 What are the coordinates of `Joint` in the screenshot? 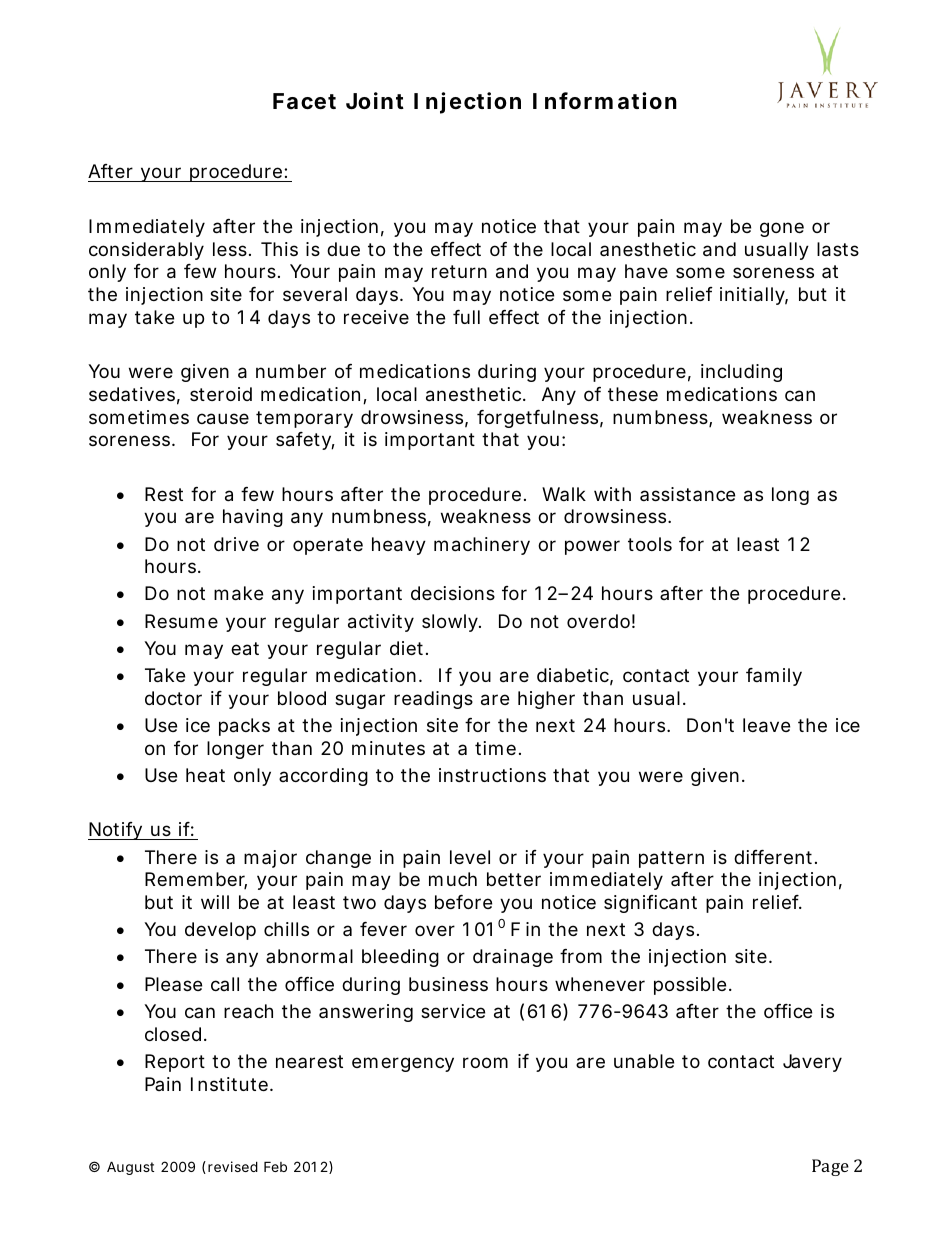 It's located at (375, 100).
